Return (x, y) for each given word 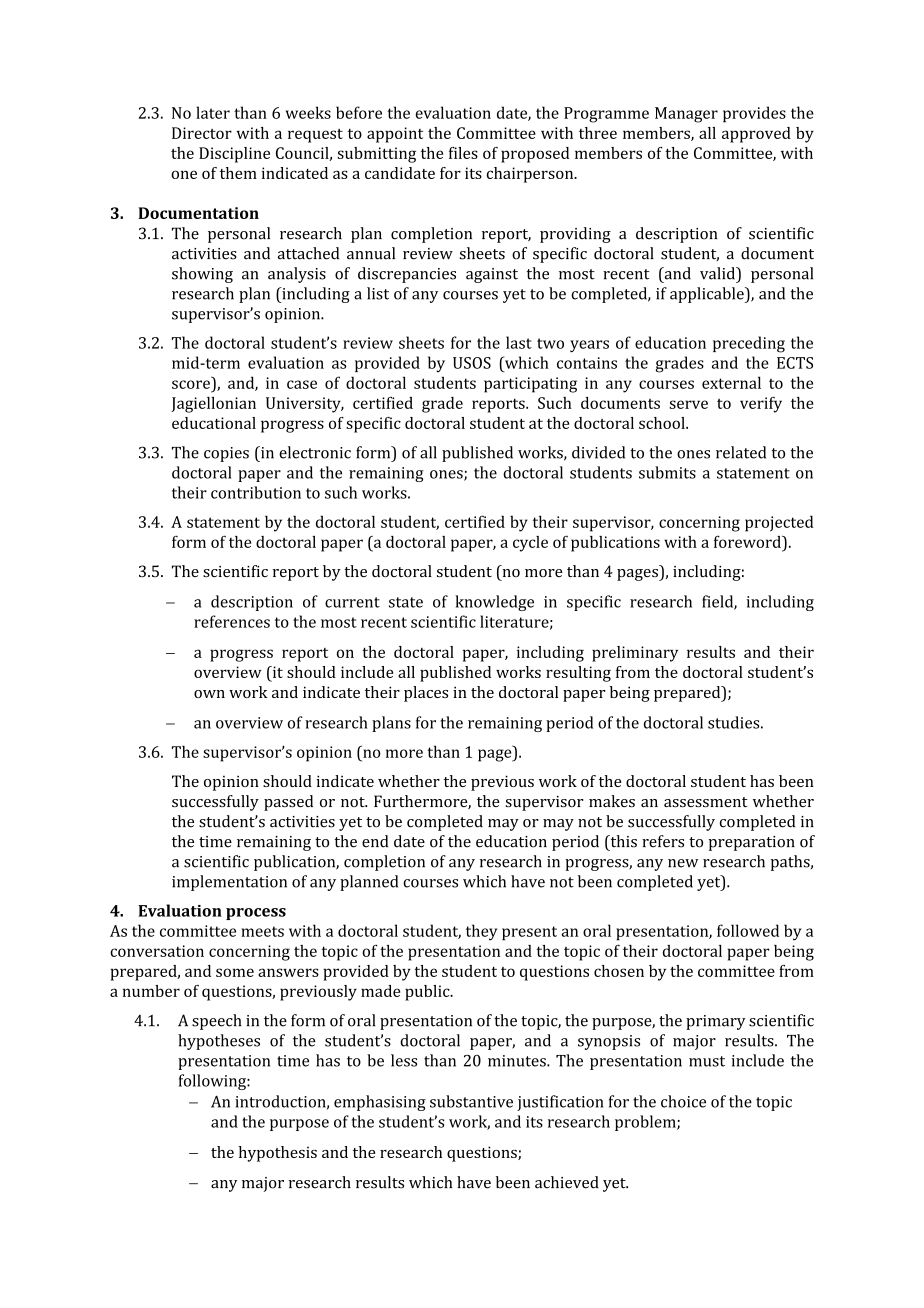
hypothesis (278, 1154)
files (463, 153)
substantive (471, 1101)
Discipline (234, 155)
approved (756, 135)
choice (683, 1101)
